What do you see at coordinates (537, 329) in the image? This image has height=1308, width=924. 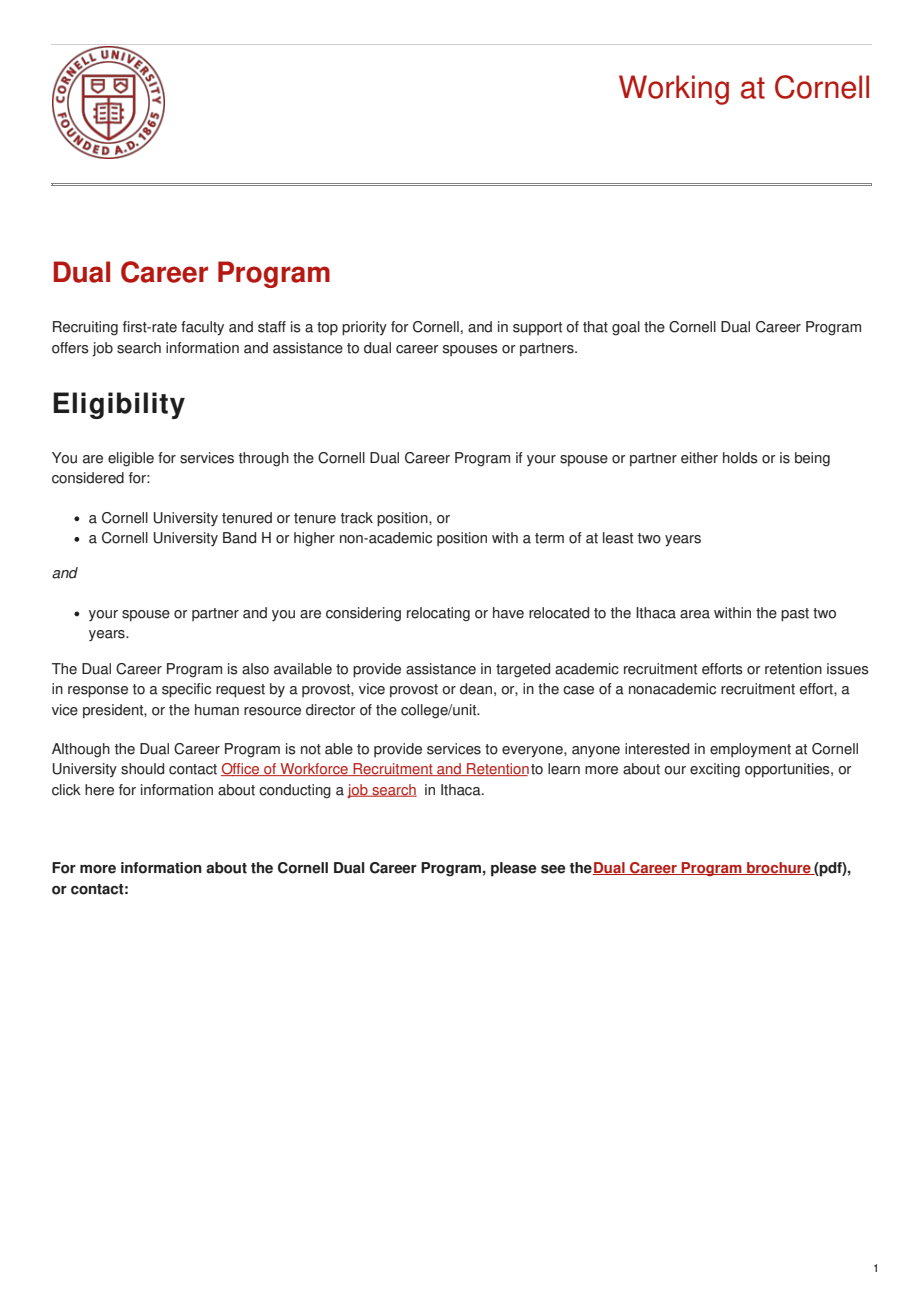 I see `support` at bounding box center [537, 329].
